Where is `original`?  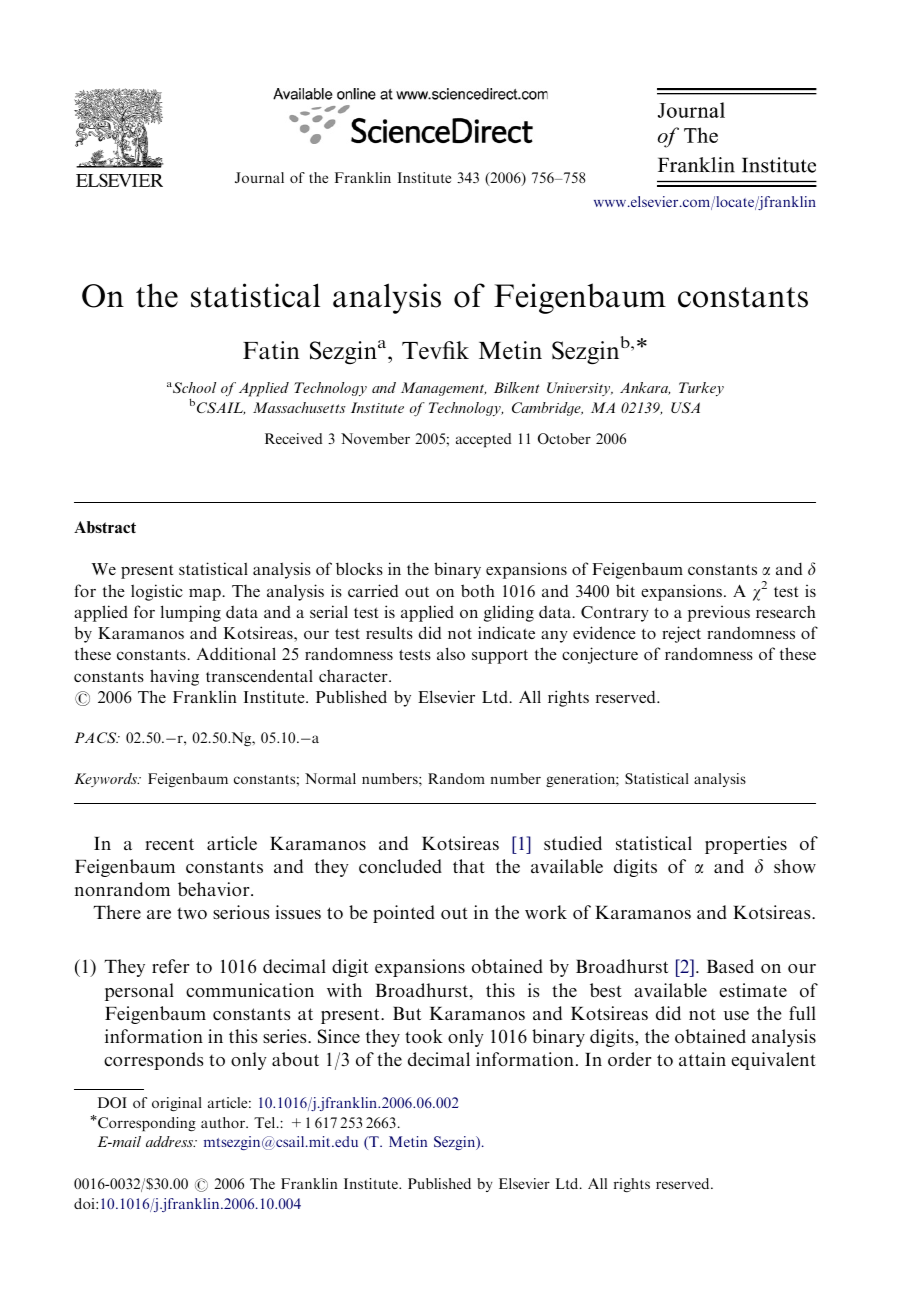 original is located at coordinates (177, 1104).
